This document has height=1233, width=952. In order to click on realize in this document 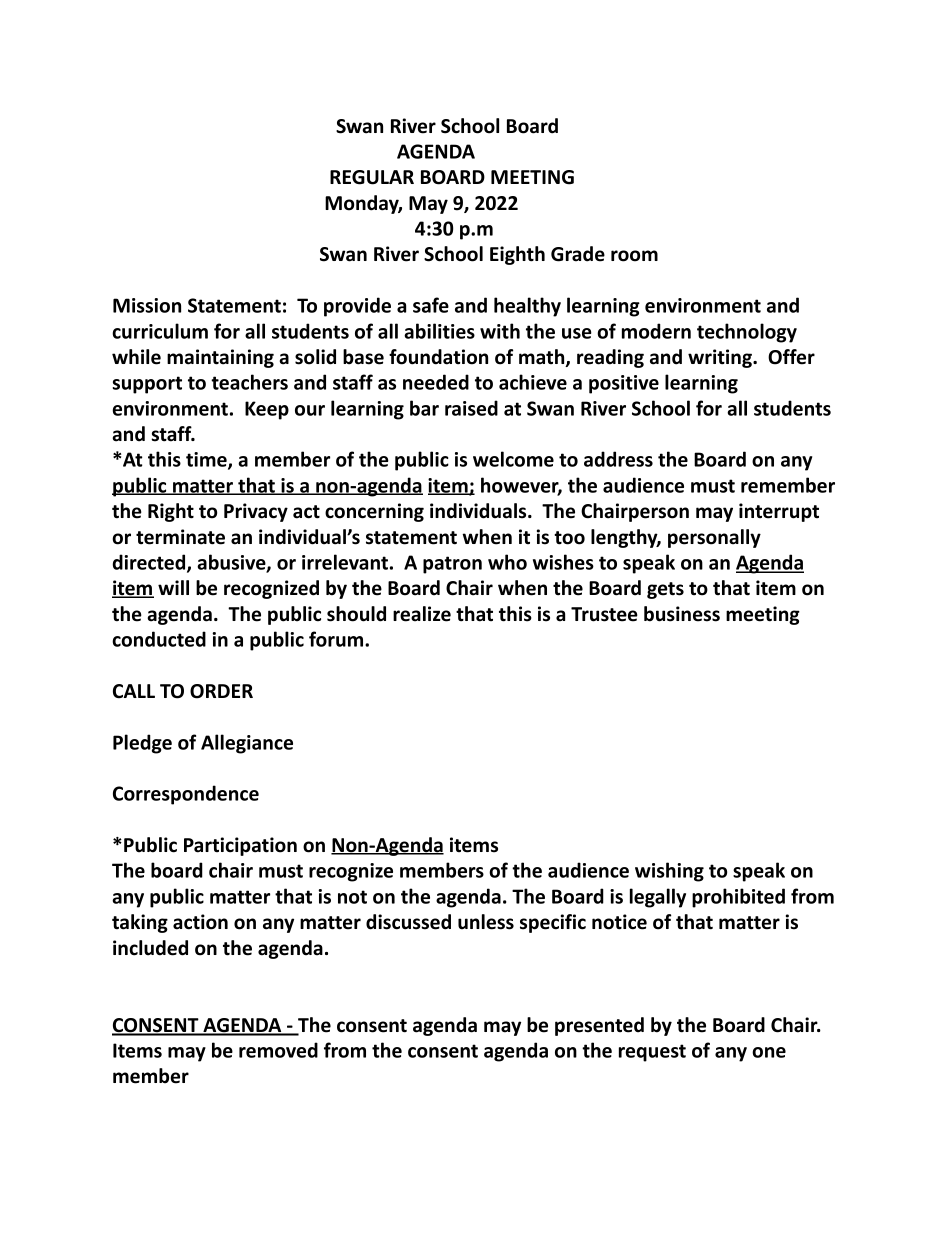, I will do `click(422, 614)`.
